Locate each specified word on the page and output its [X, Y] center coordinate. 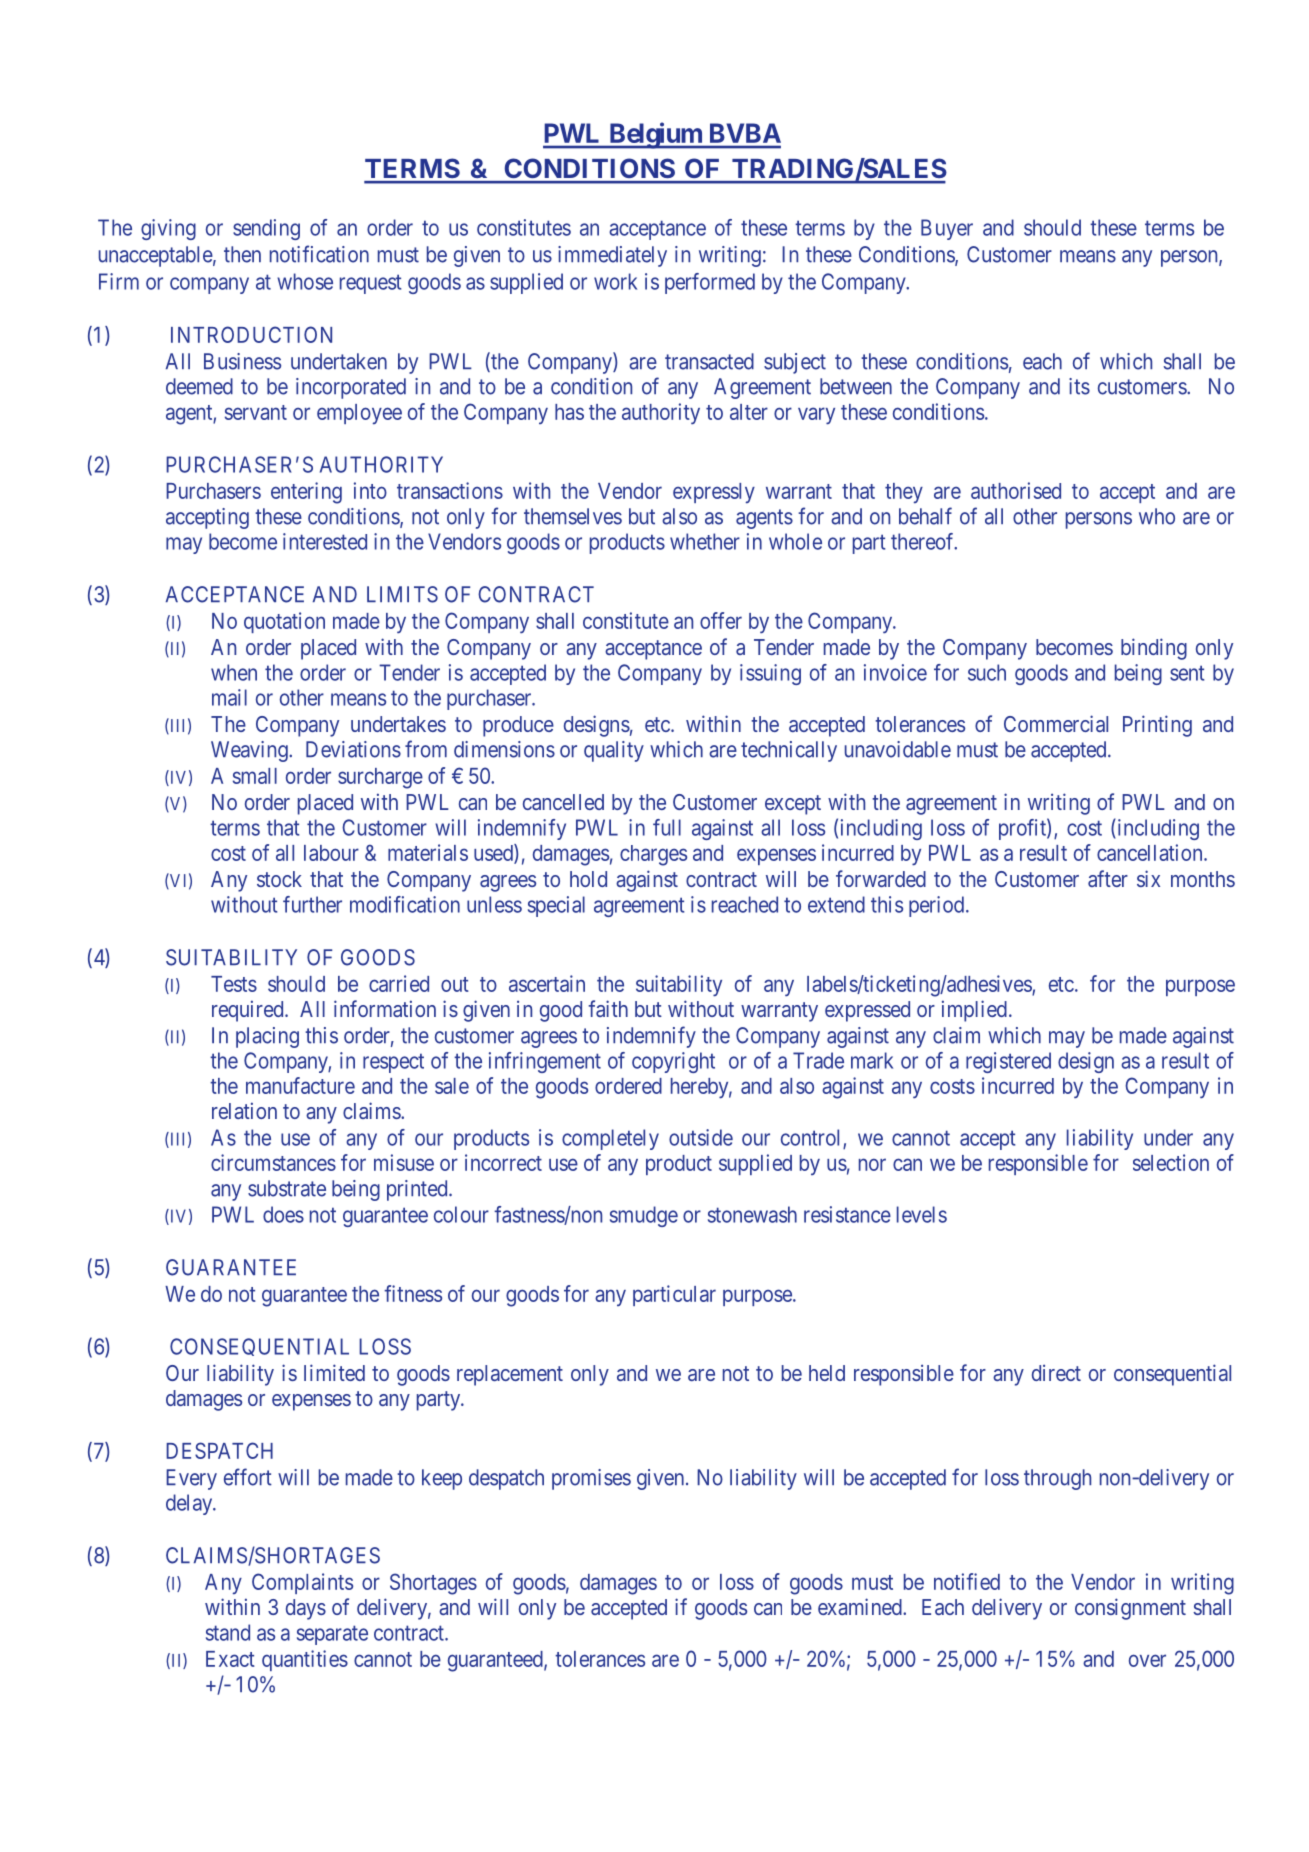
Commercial [1056, 723]
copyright [673, 1062]
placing [267, 1037]
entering [306, 493]
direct [1056, 1372]
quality [614, 751]
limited [334, 1372]
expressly [714, 493]
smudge [644, 1216]
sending [266, 229]
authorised [1016, 490]
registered [1008, 1062]
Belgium [655, 135]
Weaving [250, 751]
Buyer [947, 229]
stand [228, 1632]
